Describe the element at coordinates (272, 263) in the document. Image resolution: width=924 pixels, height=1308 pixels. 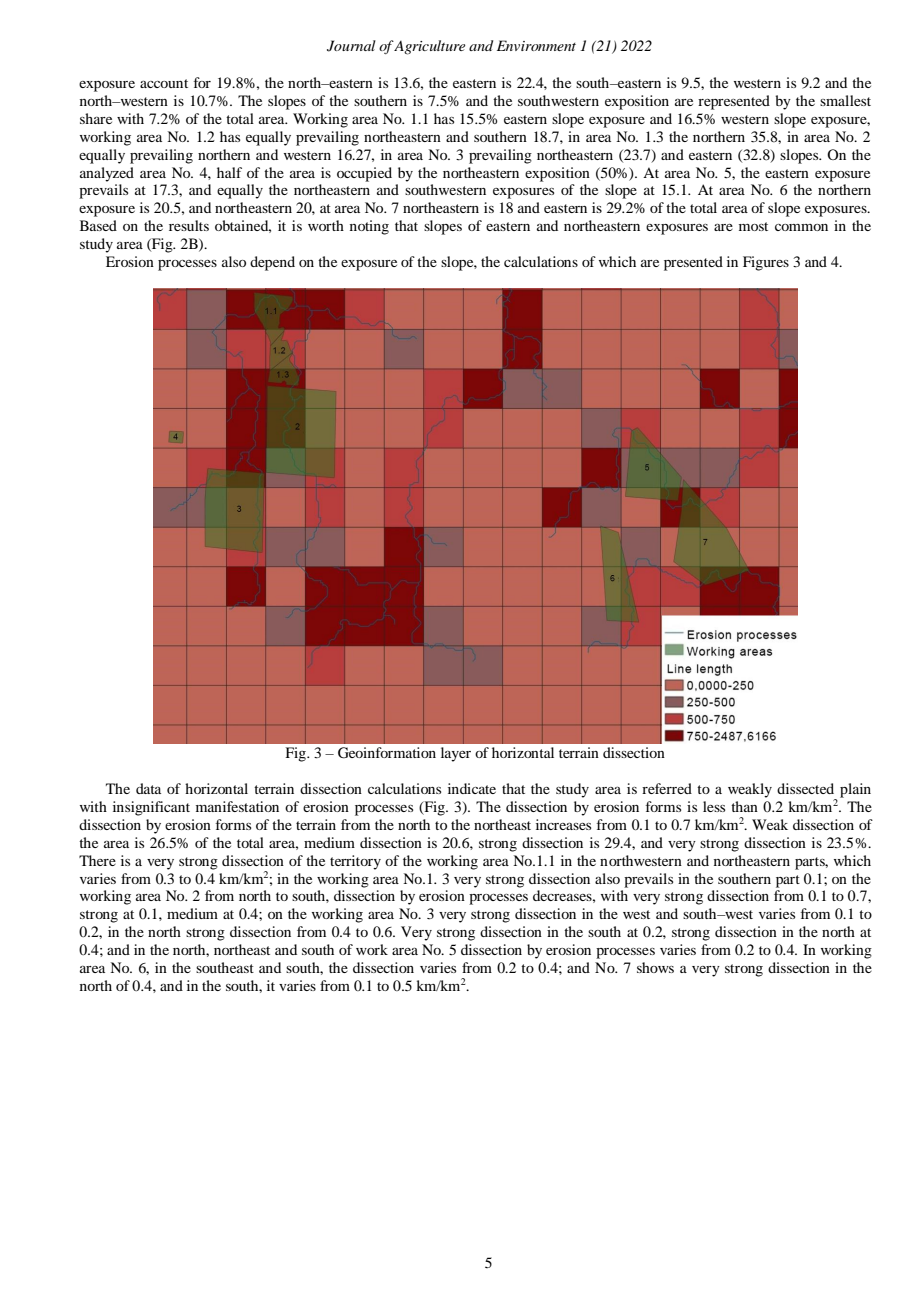
I see `depend` at that location.
